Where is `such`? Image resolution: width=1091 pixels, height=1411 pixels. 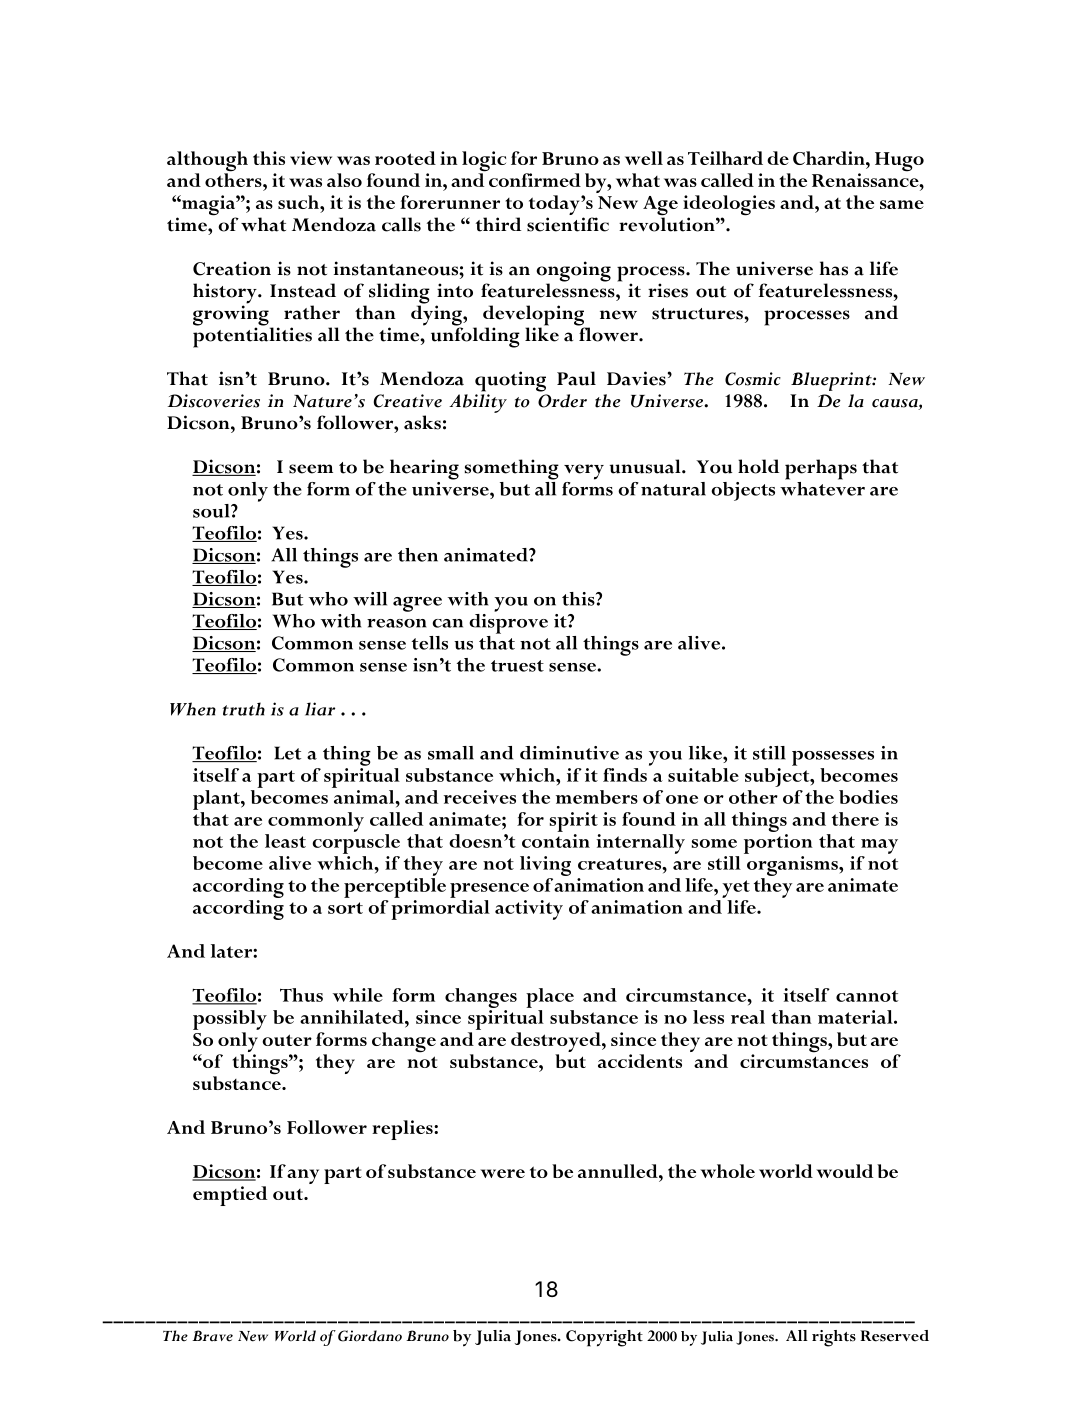 such is located at coordinates (299, 202).
